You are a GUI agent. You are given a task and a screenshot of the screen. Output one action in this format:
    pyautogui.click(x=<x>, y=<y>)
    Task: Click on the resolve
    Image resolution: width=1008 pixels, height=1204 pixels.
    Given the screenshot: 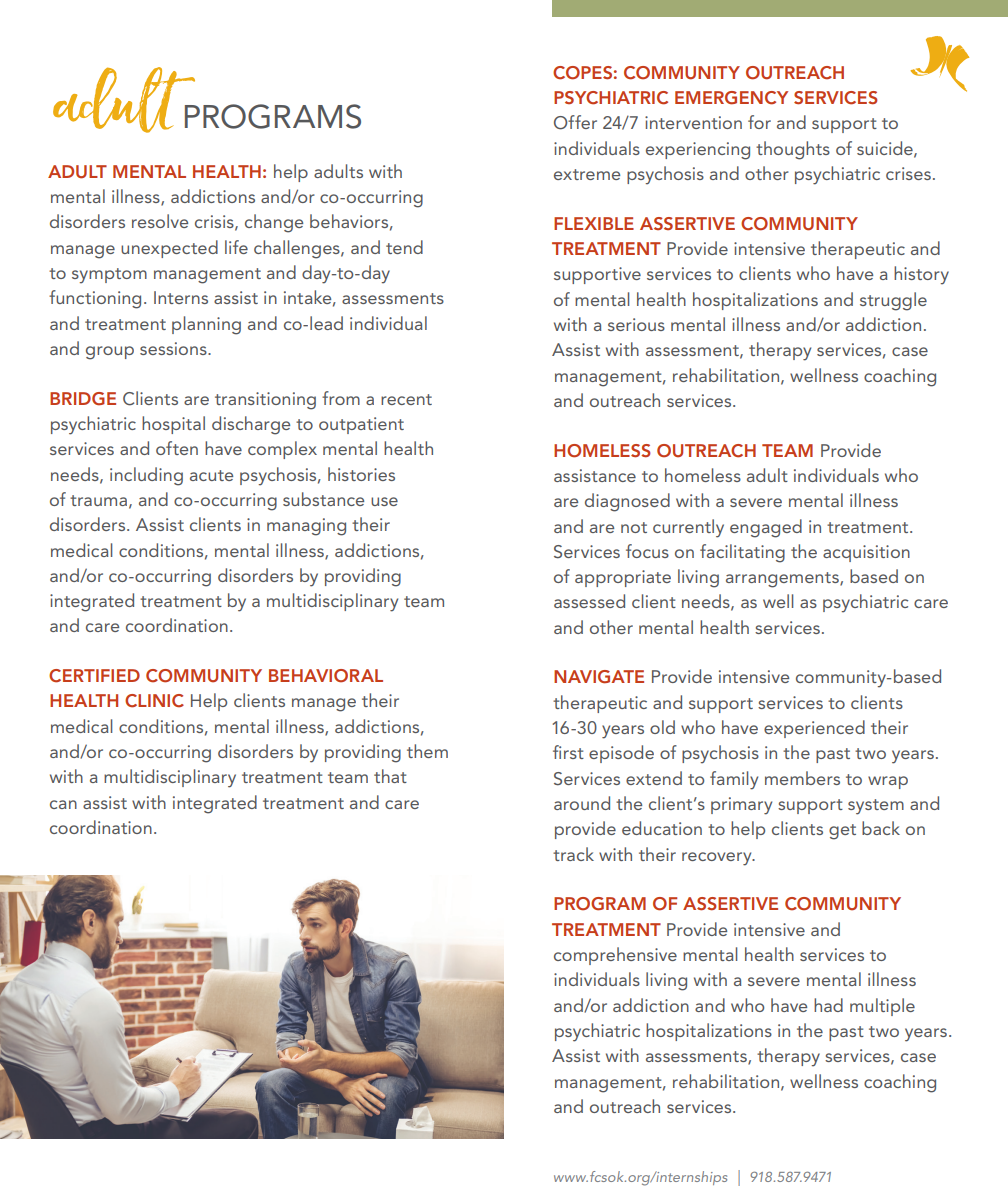 What is the action you would take?
    pyautogui.click(x=160, y=221)
